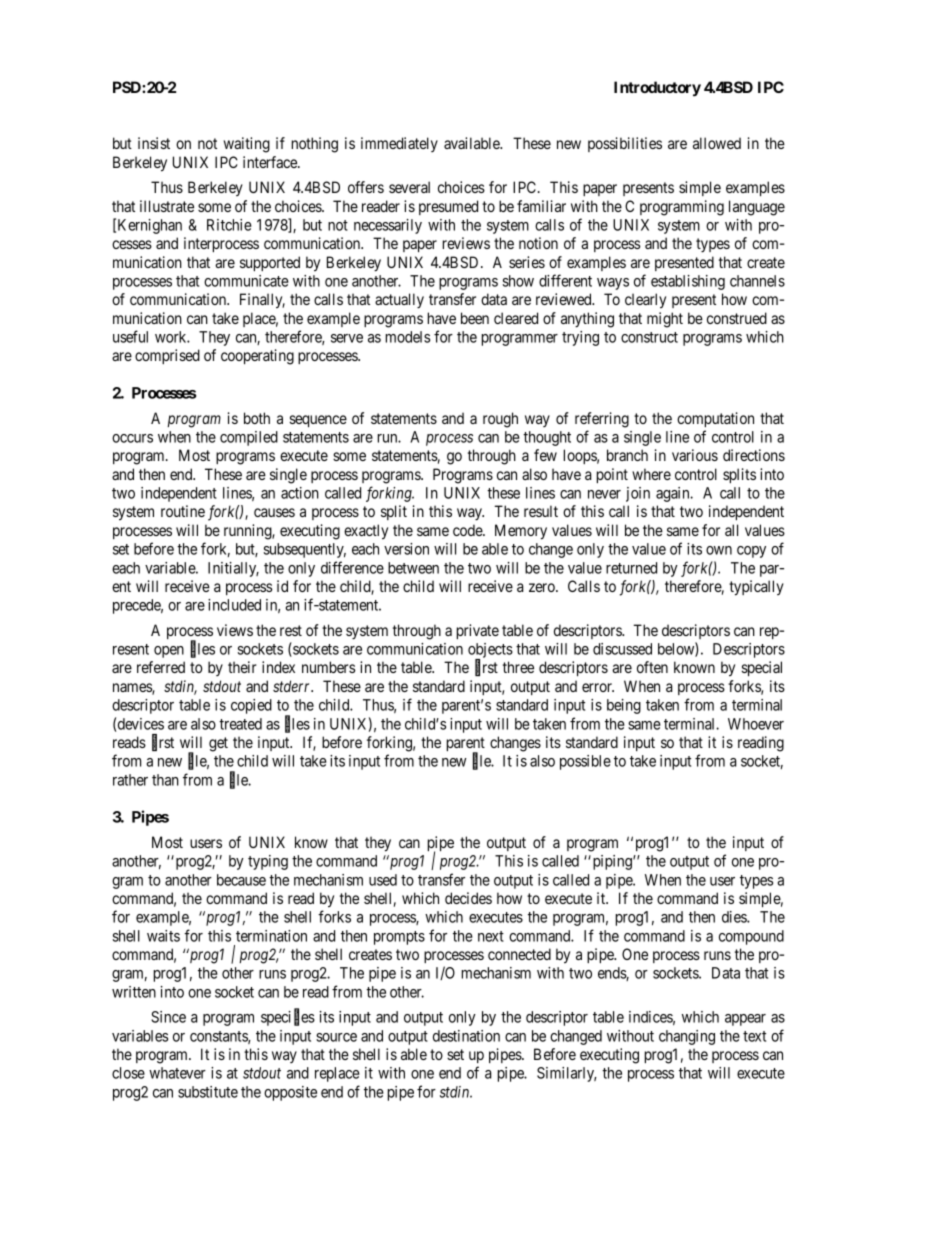  I want to click on destination, so click(466, 1036).
